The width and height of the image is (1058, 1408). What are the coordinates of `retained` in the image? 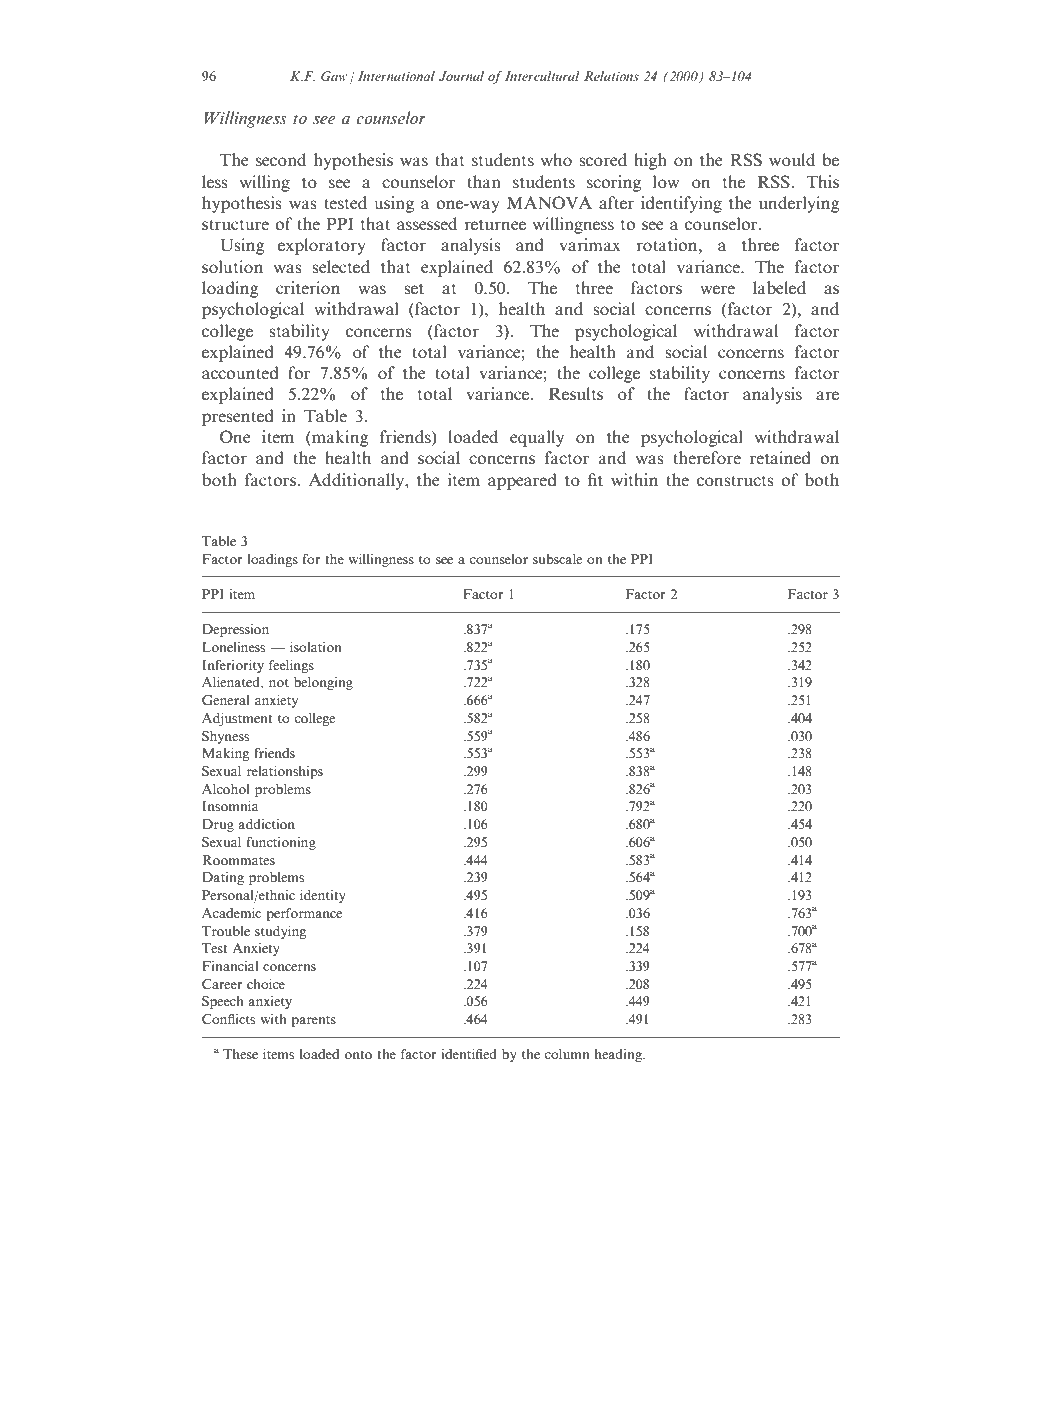 It's located at (780, 457).
